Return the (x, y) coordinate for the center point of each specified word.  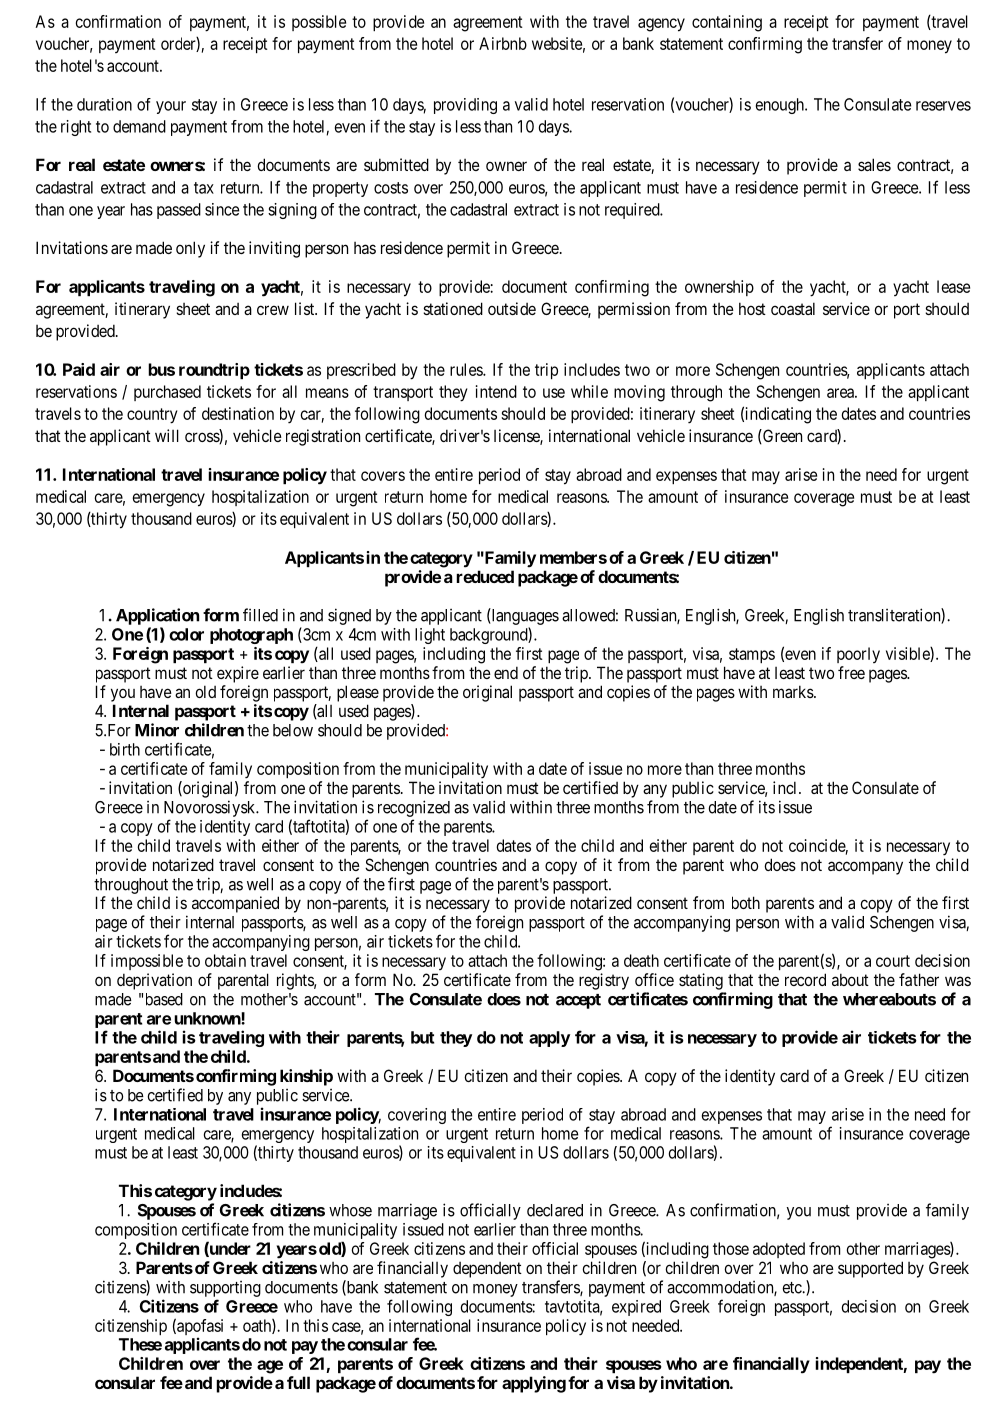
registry (604, 981)
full (298, 1382)
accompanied (235, 904)
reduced (485, 576)
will (167, 435)
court (893, 961)
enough (781, 106)
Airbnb (503, 43)
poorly (858, 655)
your (171, 107)
